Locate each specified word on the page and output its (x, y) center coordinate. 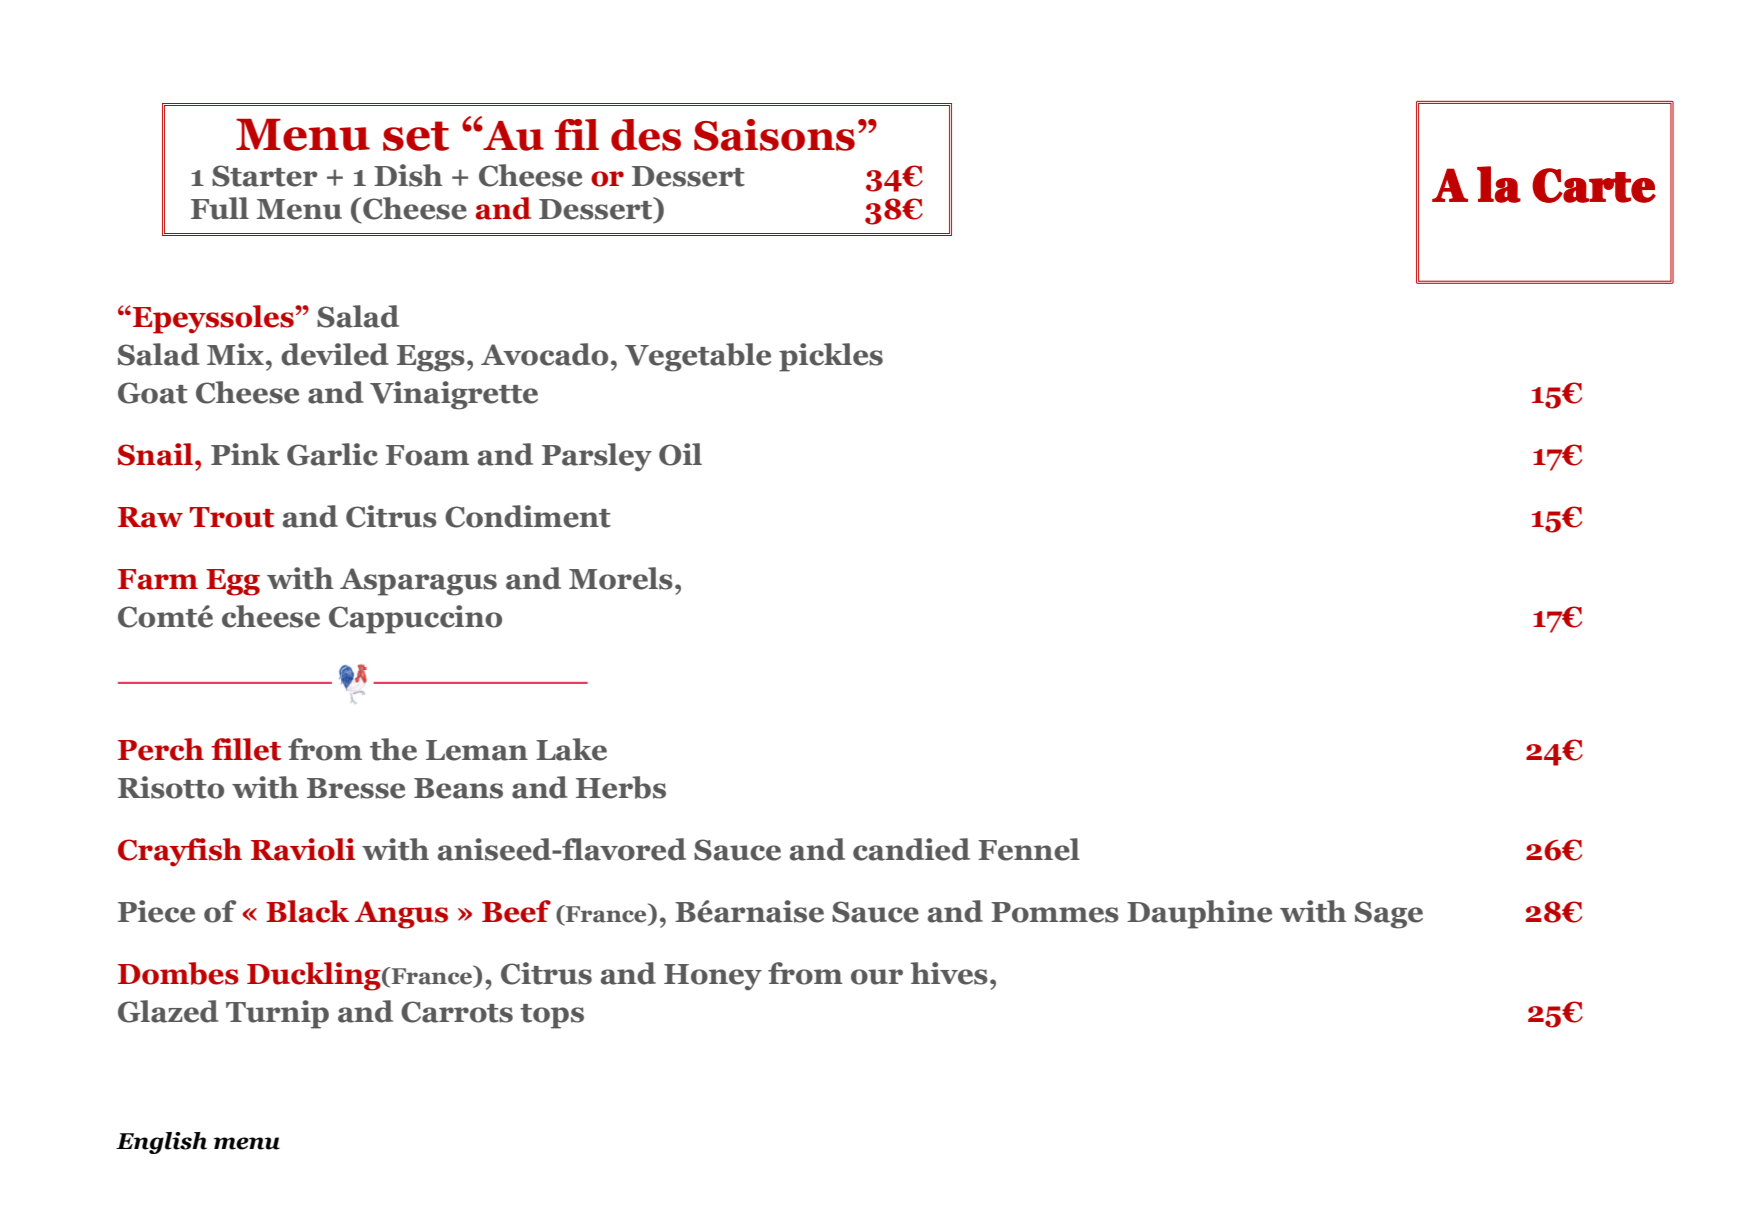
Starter (265, 176)
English (161, 1143)
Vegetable (698, 357)
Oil (680, 454)
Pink (245, 454)
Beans (458, 788)
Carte (1594, 185)
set (416, 136)
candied (911, 849)
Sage (1389, 915)
